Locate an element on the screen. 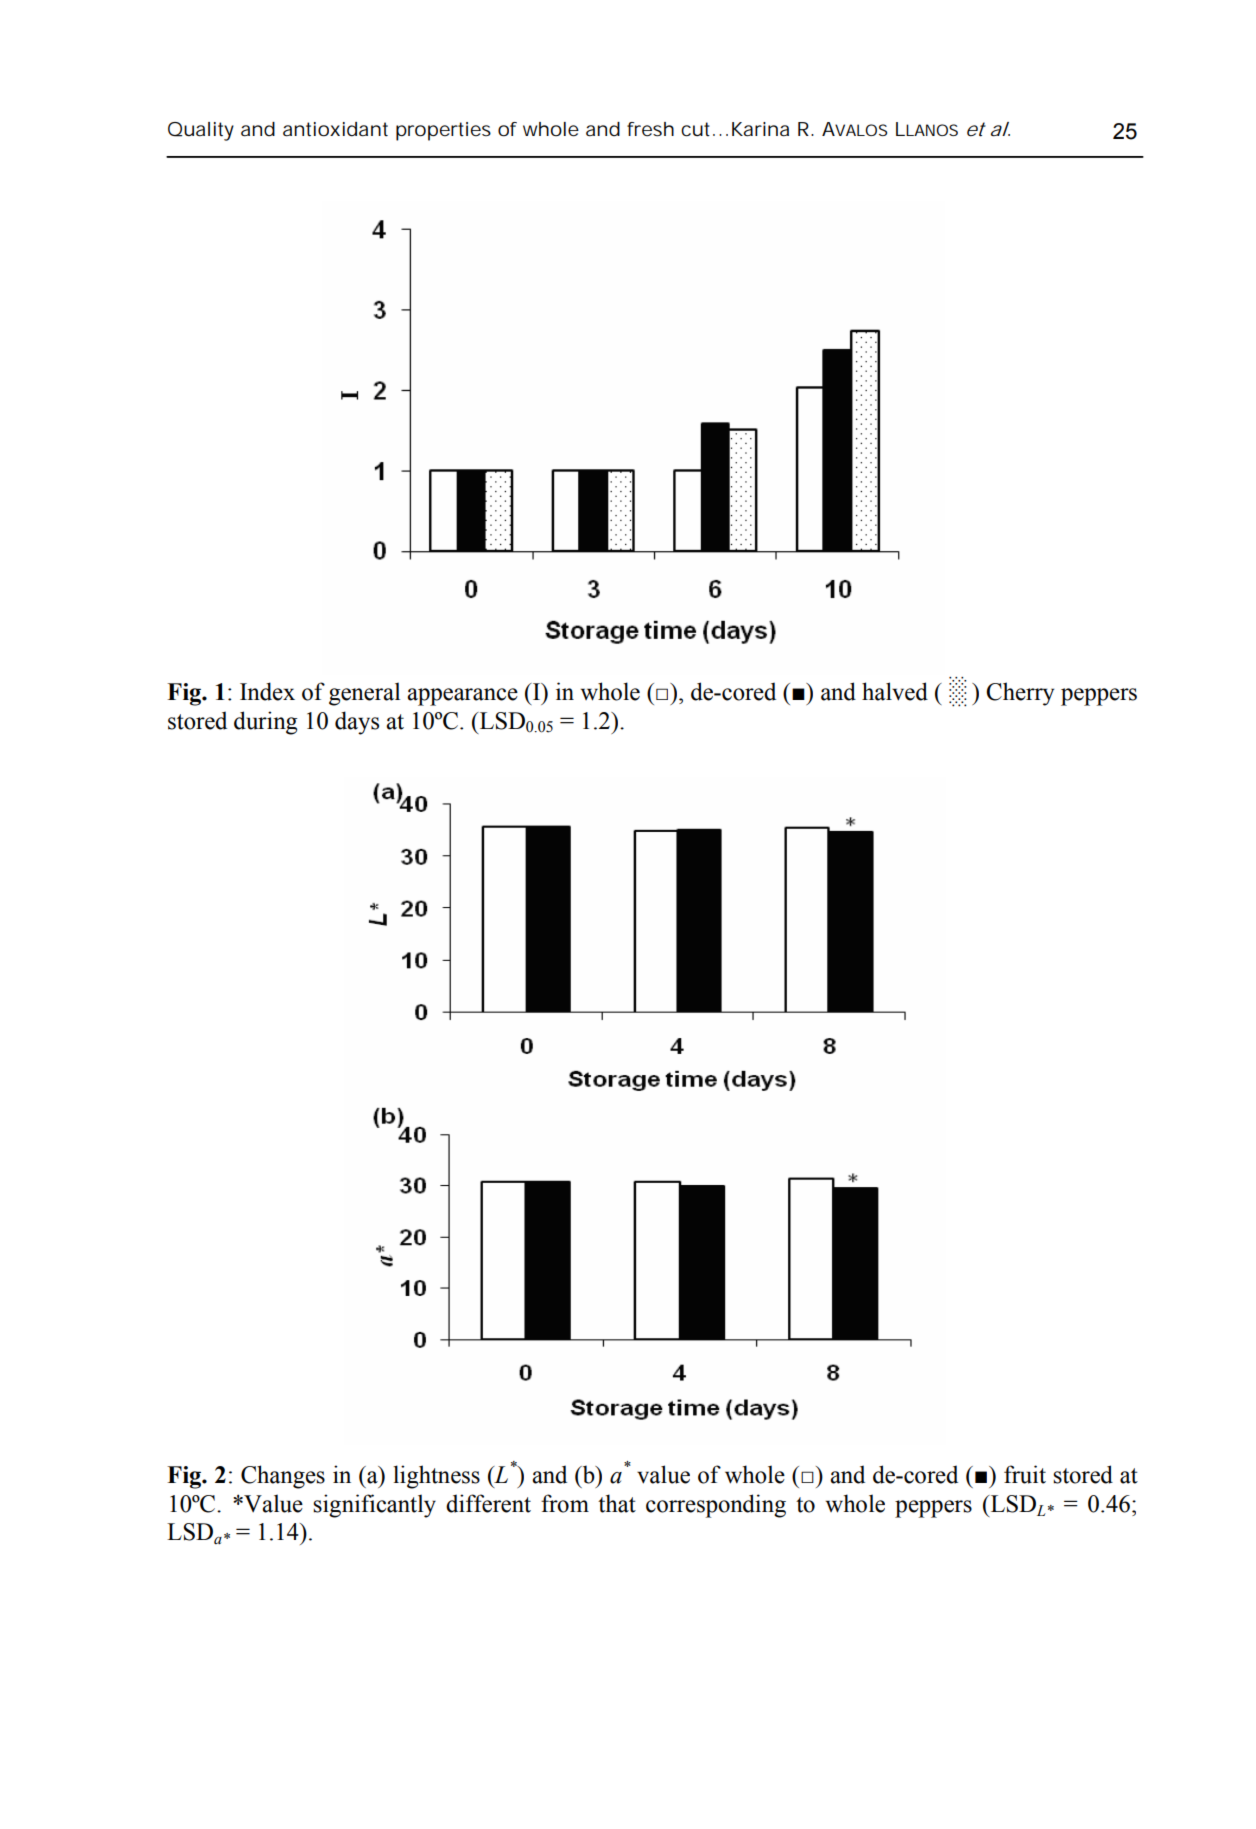  antioxidant is located at coordinates (335, 129).
